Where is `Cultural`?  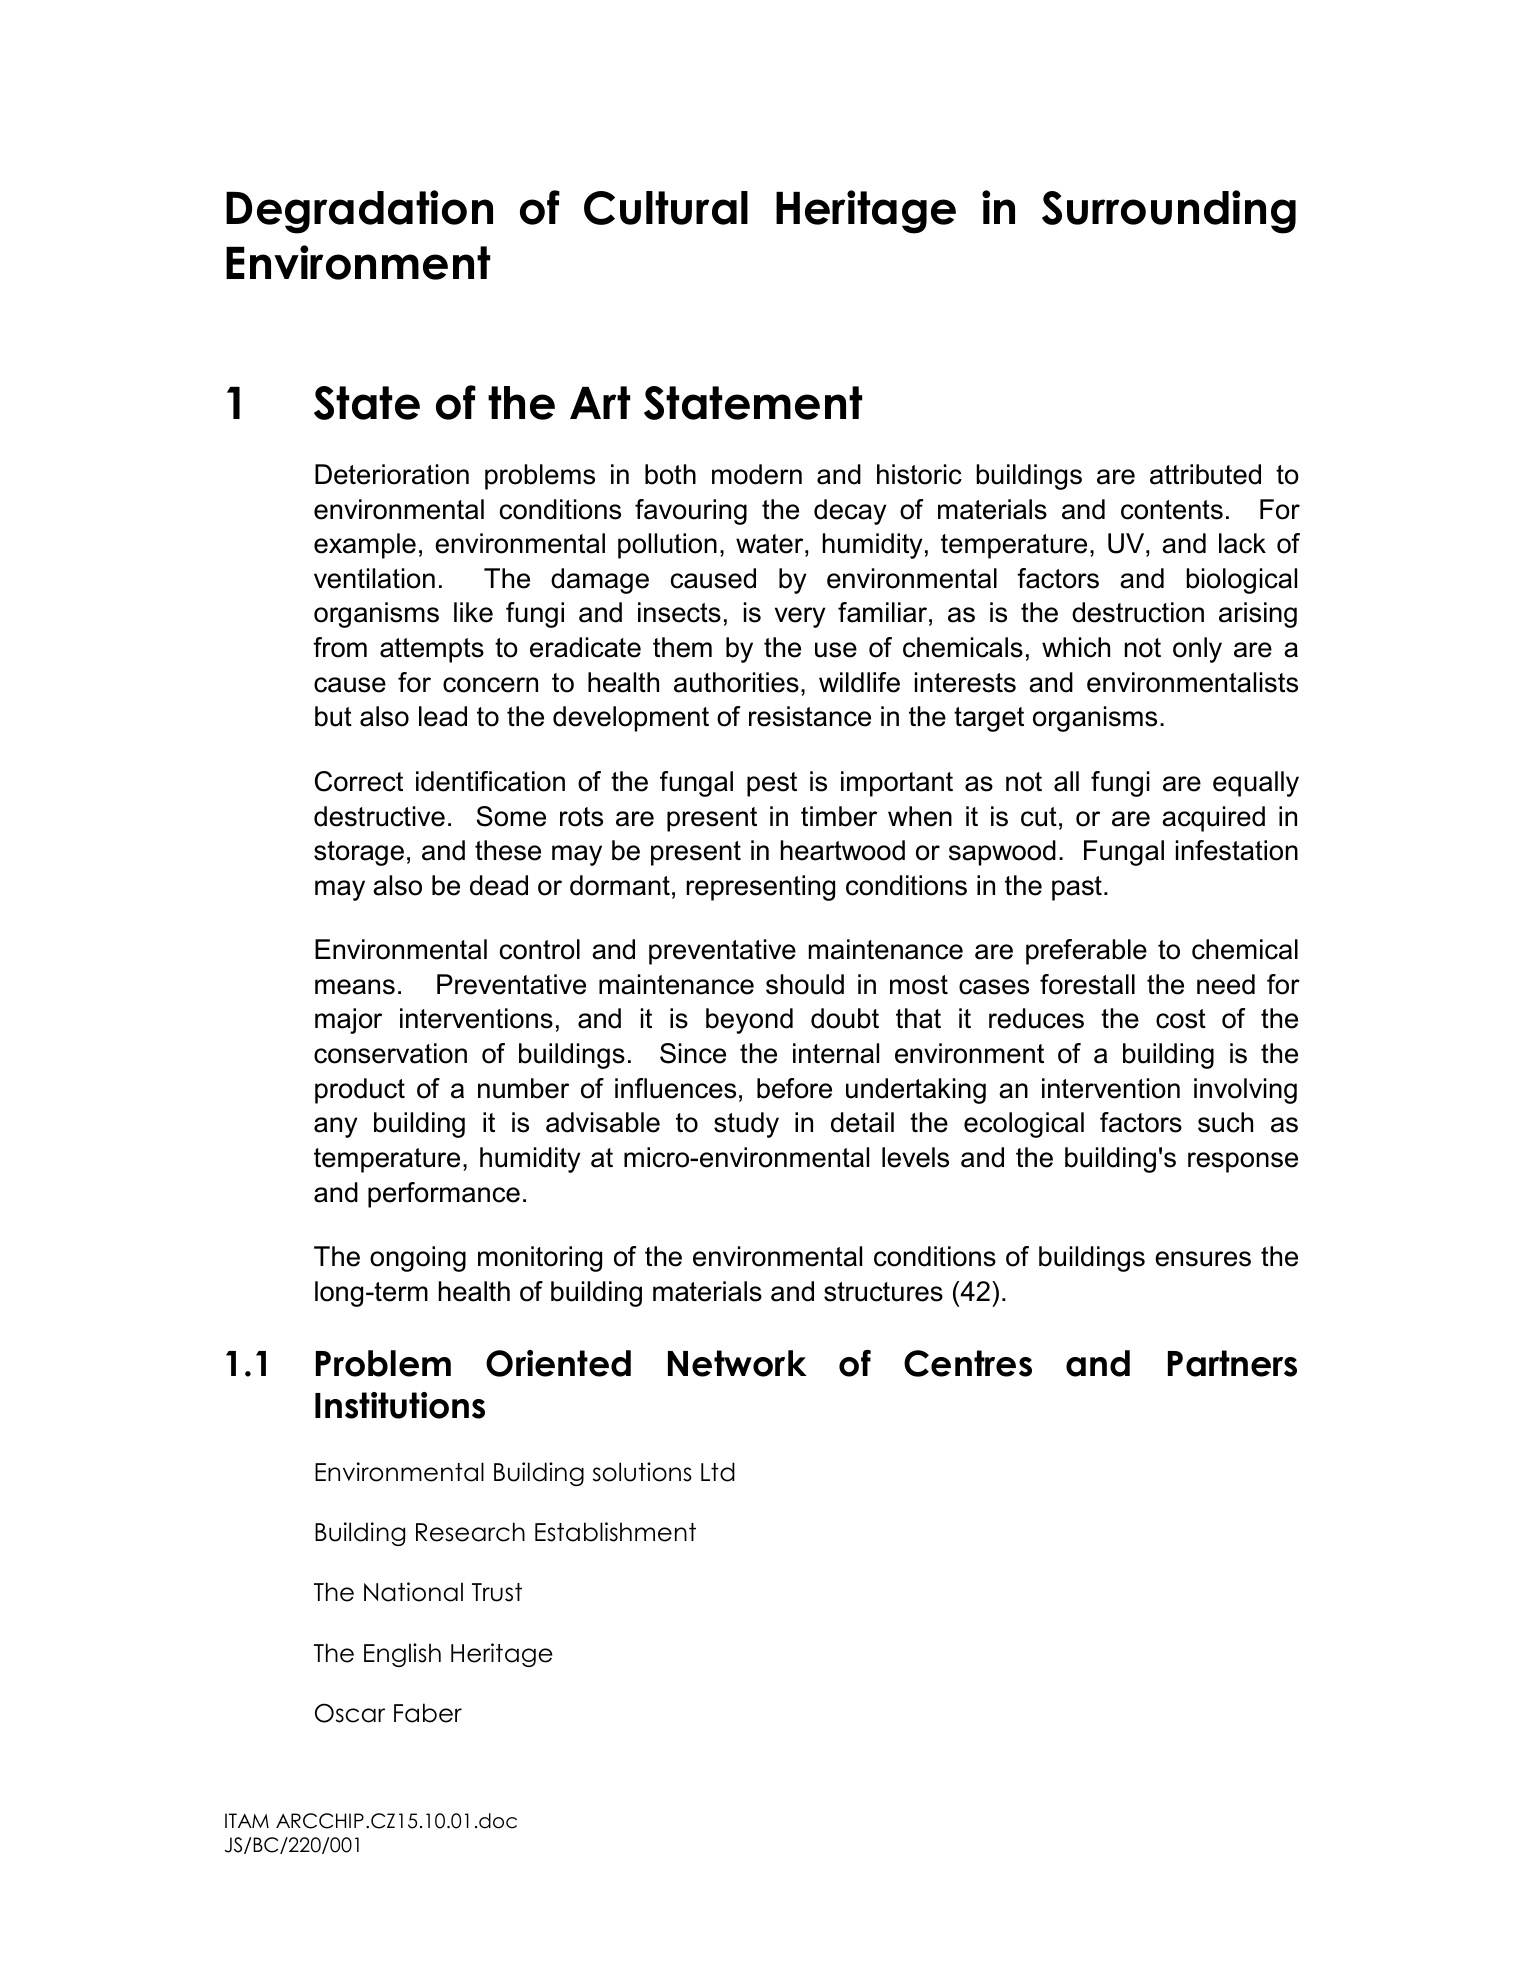 Cultural is located at coordinates (666, 208).
